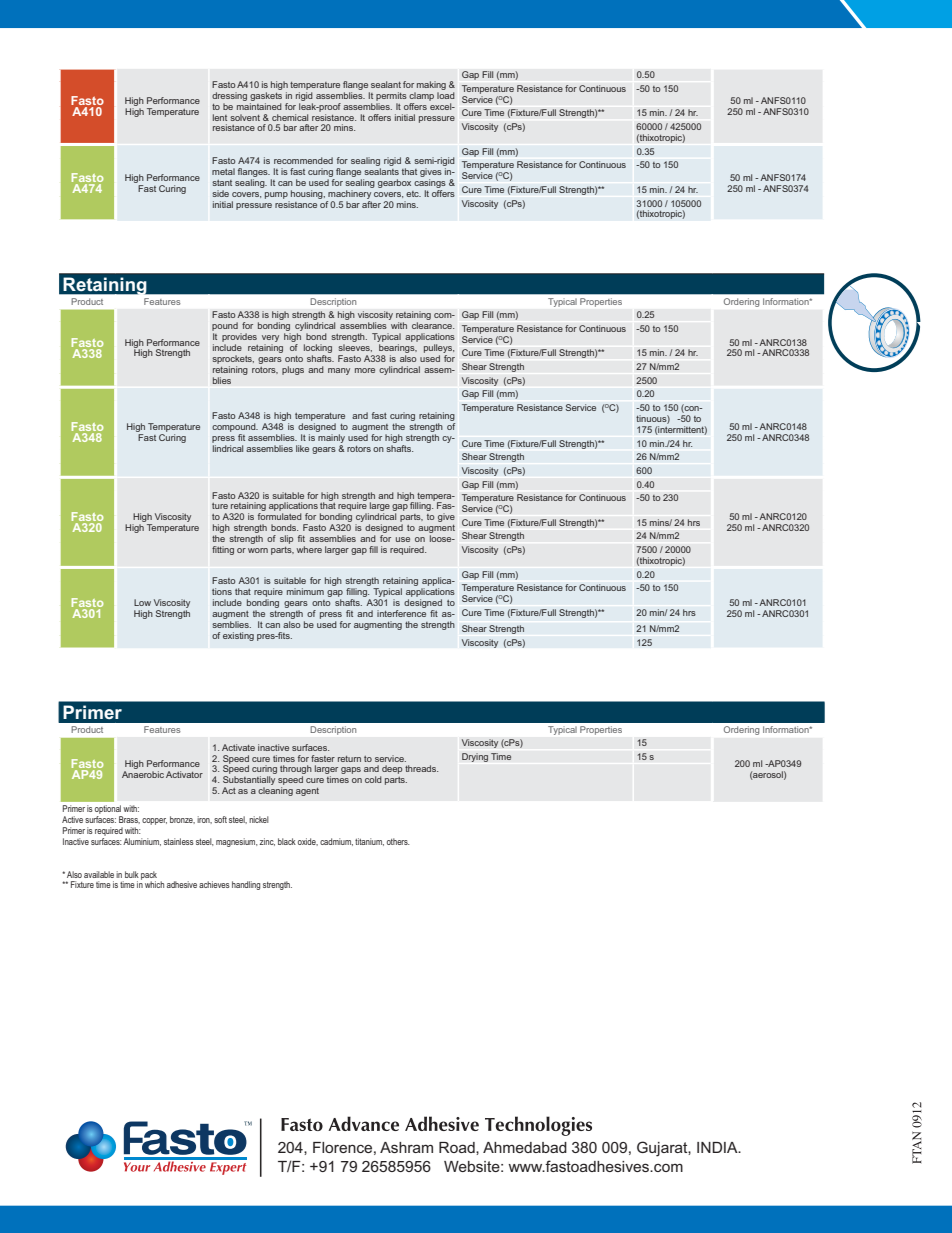 The height and width of the document is (1233, 952). I want to click on dressing, so click(229, 96).
